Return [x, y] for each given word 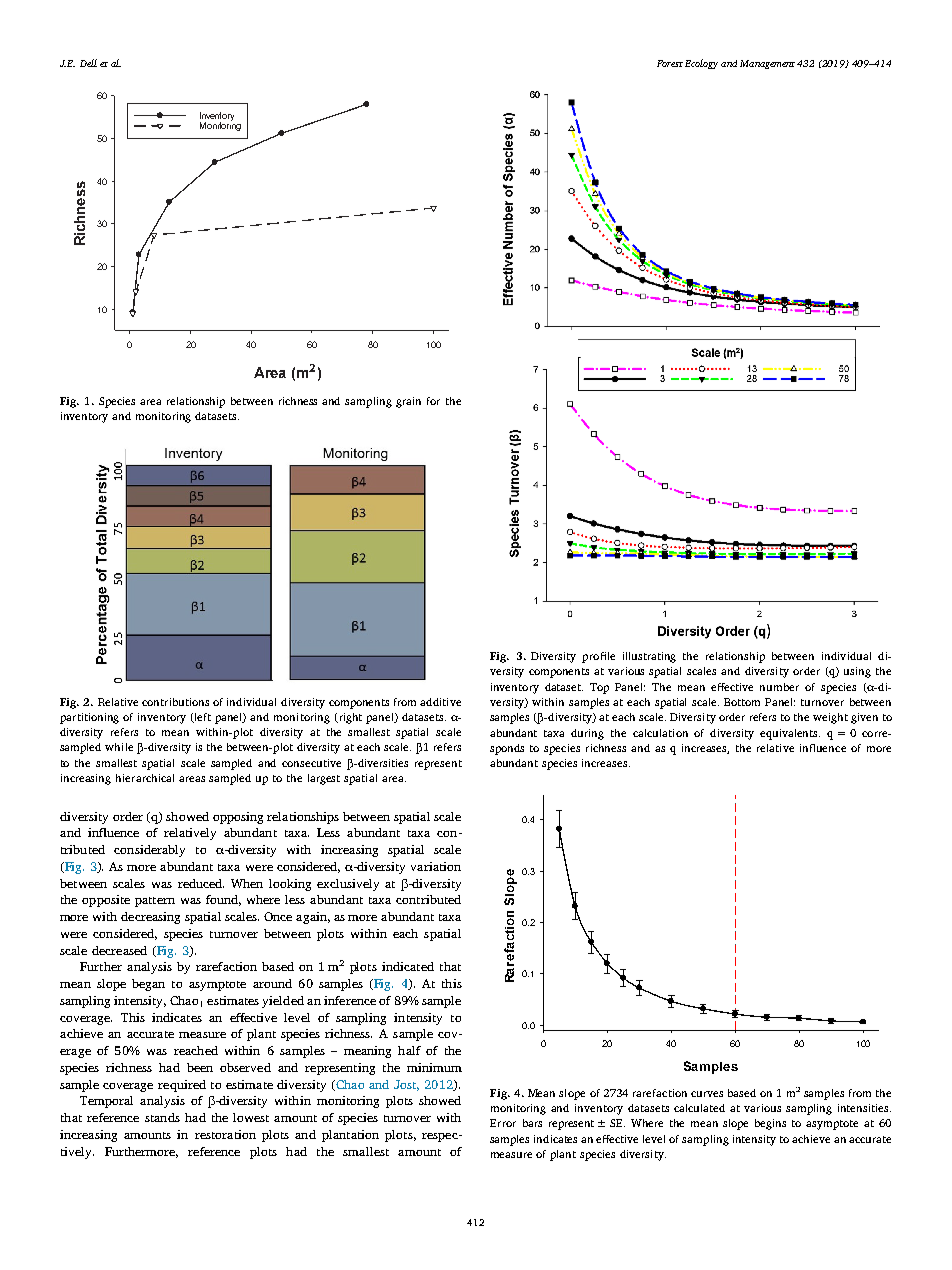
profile [598, 657]
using [857, 672]
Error [503, 1123]
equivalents [790, 734]
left [202, 718]
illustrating [649, 657]
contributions [175, 702]
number [779, 687]
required [182, 1086]
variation [436, 866]
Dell [88, 63]
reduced [201, 883]
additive [440, 702]
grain [408, 402]
